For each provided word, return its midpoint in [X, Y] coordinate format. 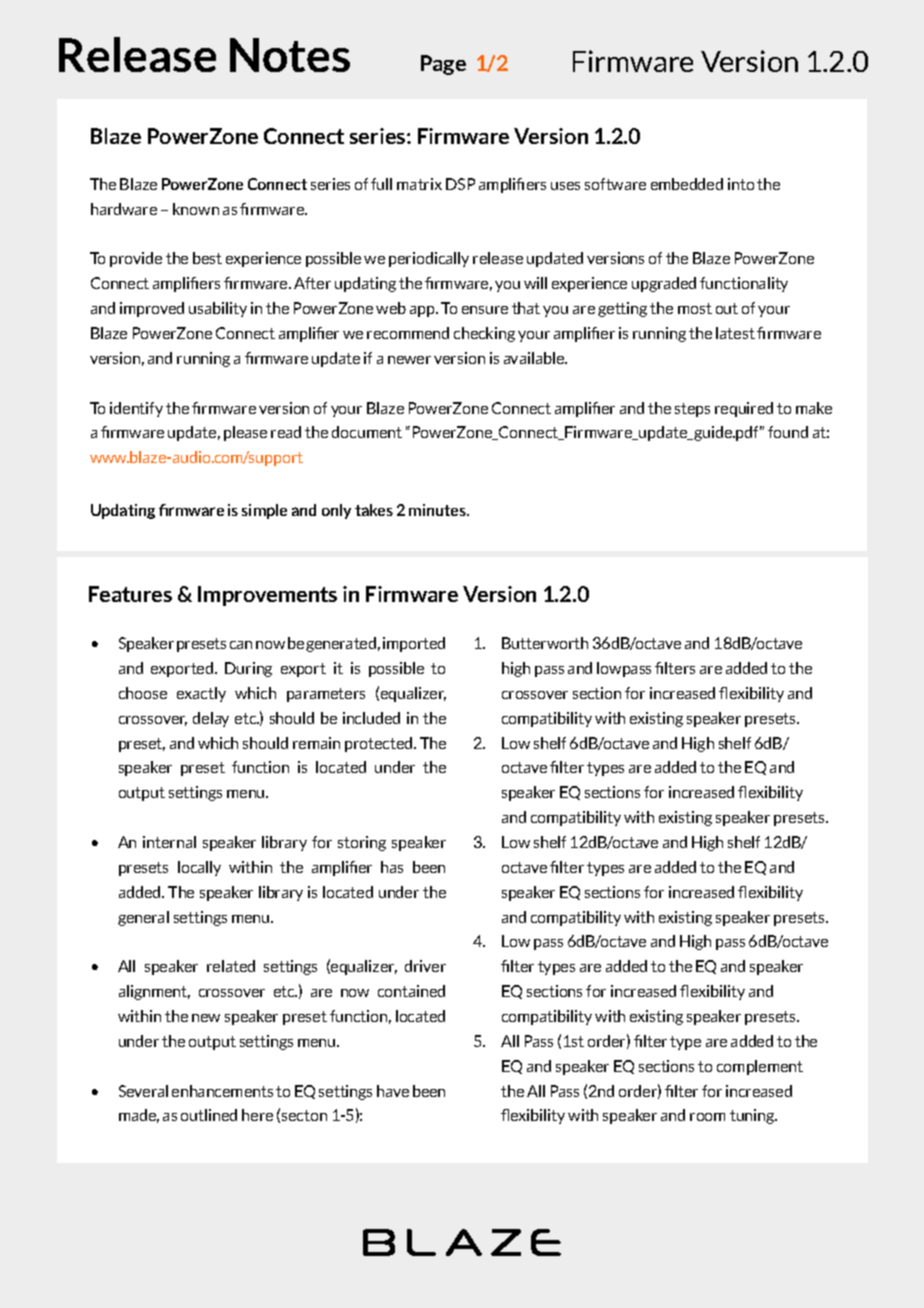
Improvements [267, 596]
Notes [290, 55]
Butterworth [545, 643]
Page [443, 65]
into [741, 184]
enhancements [222, 1091]
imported [414, 644]
